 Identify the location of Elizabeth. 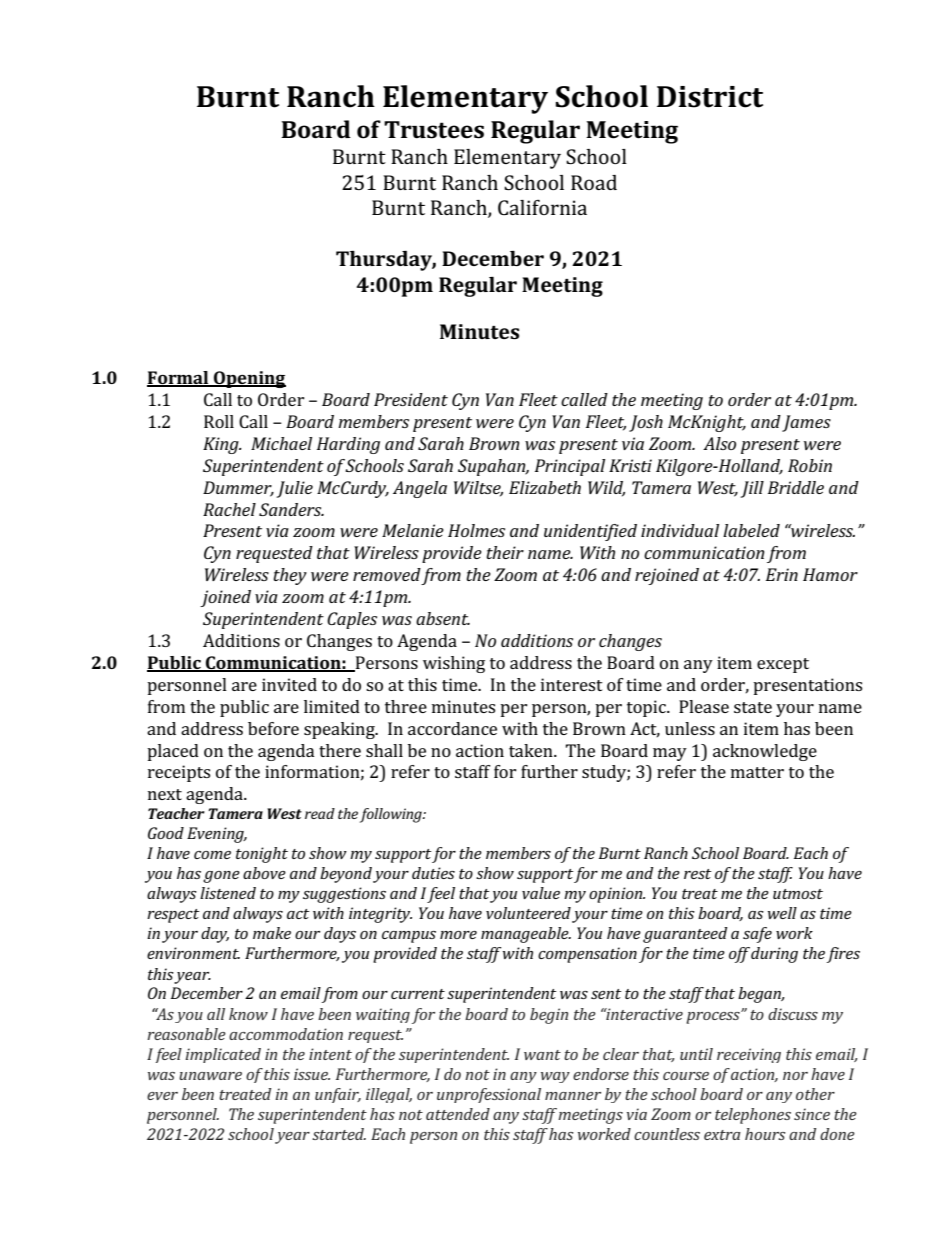
(545, 487).
